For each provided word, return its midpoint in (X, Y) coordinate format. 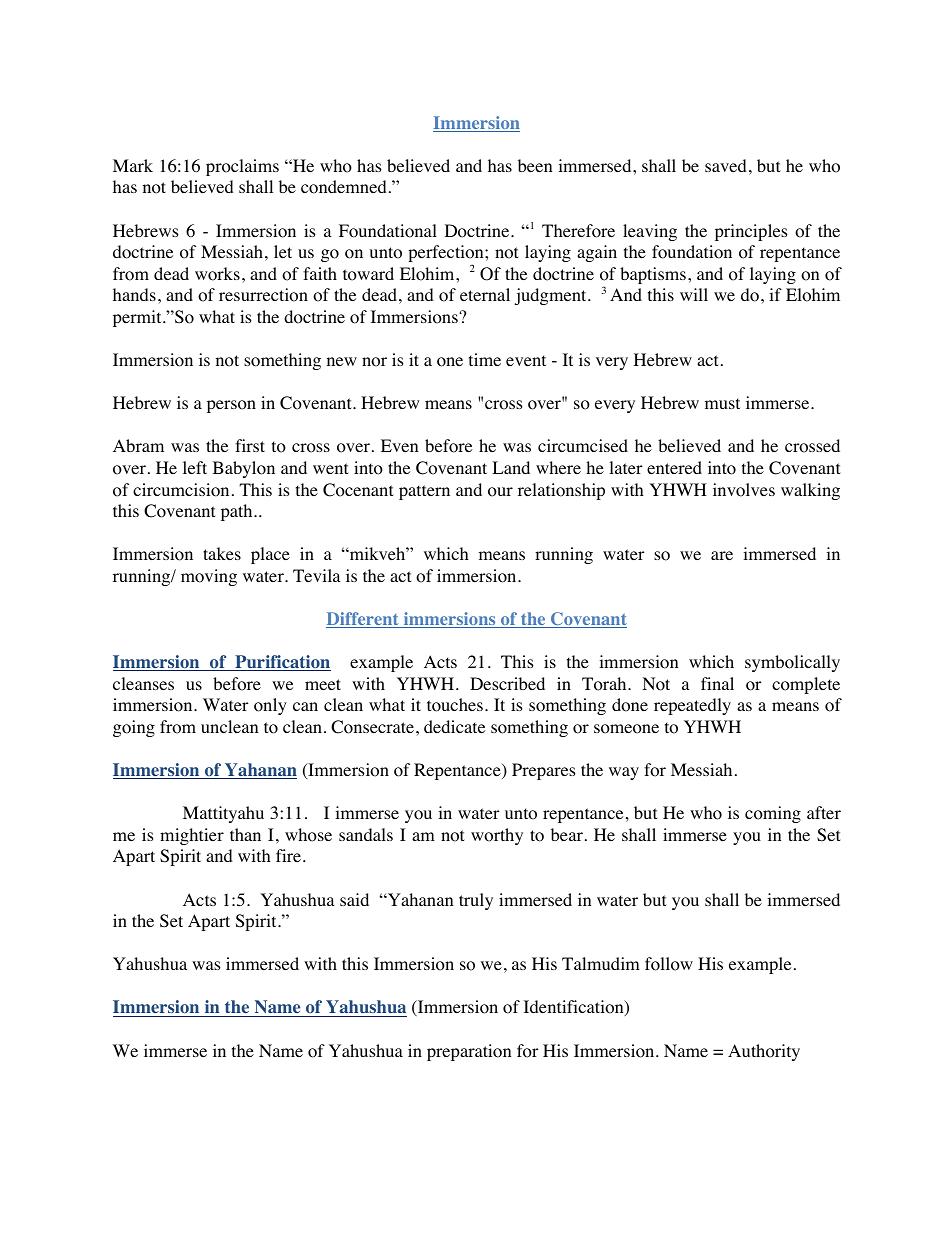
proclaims (242, 167)
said (354, 899)
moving (209, 577)
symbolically (792, 663)
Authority (764, 1052)
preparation (469, 1052)
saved (726, 165)
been (535, 165)
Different (363, 620)
